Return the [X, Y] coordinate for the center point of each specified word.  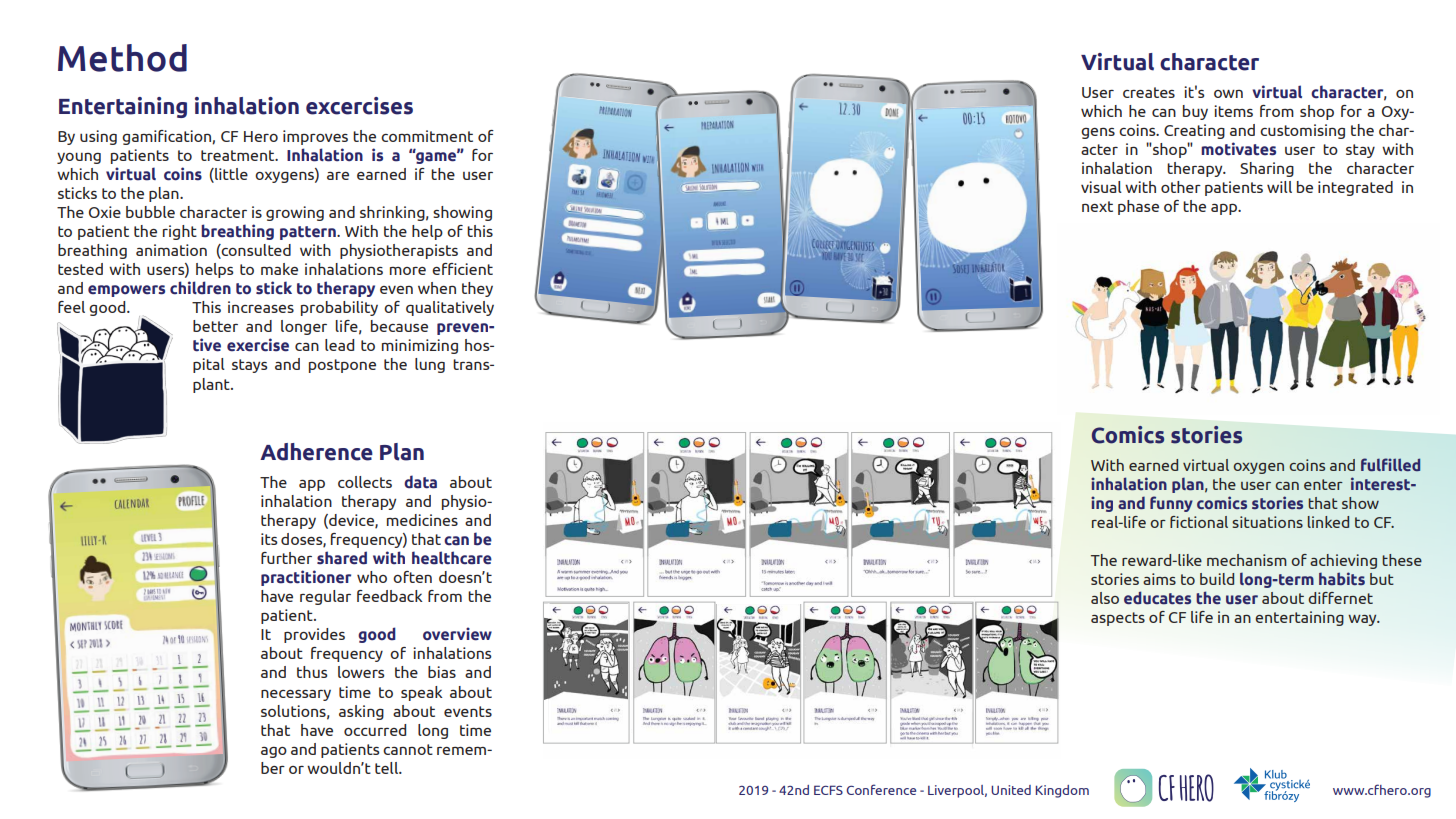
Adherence [316, 452]
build [1217, 579]
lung [430, 365]
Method [122, 58]
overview [457, 634]
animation [171, 250]
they [477, 289]
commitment [427, 136]
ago [274, 752]
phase [1138, 207]
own [1228, 93]
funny [1171, 504]
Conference [881, 789]
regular [325, 597]
